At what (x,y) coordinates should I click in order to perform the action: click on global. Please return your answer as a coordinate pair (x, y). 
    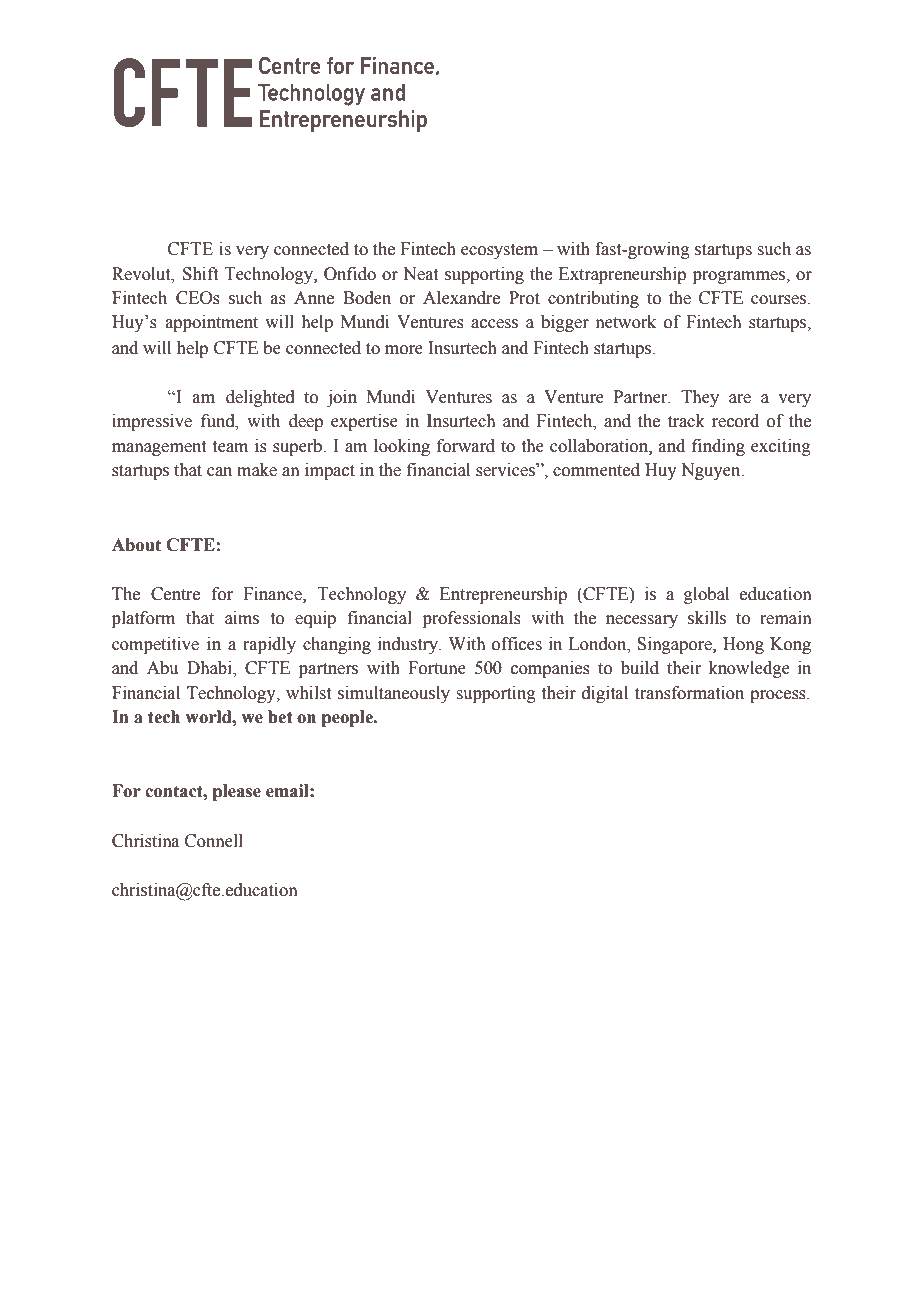
    Looking at the image, I should click on (706, 595).
